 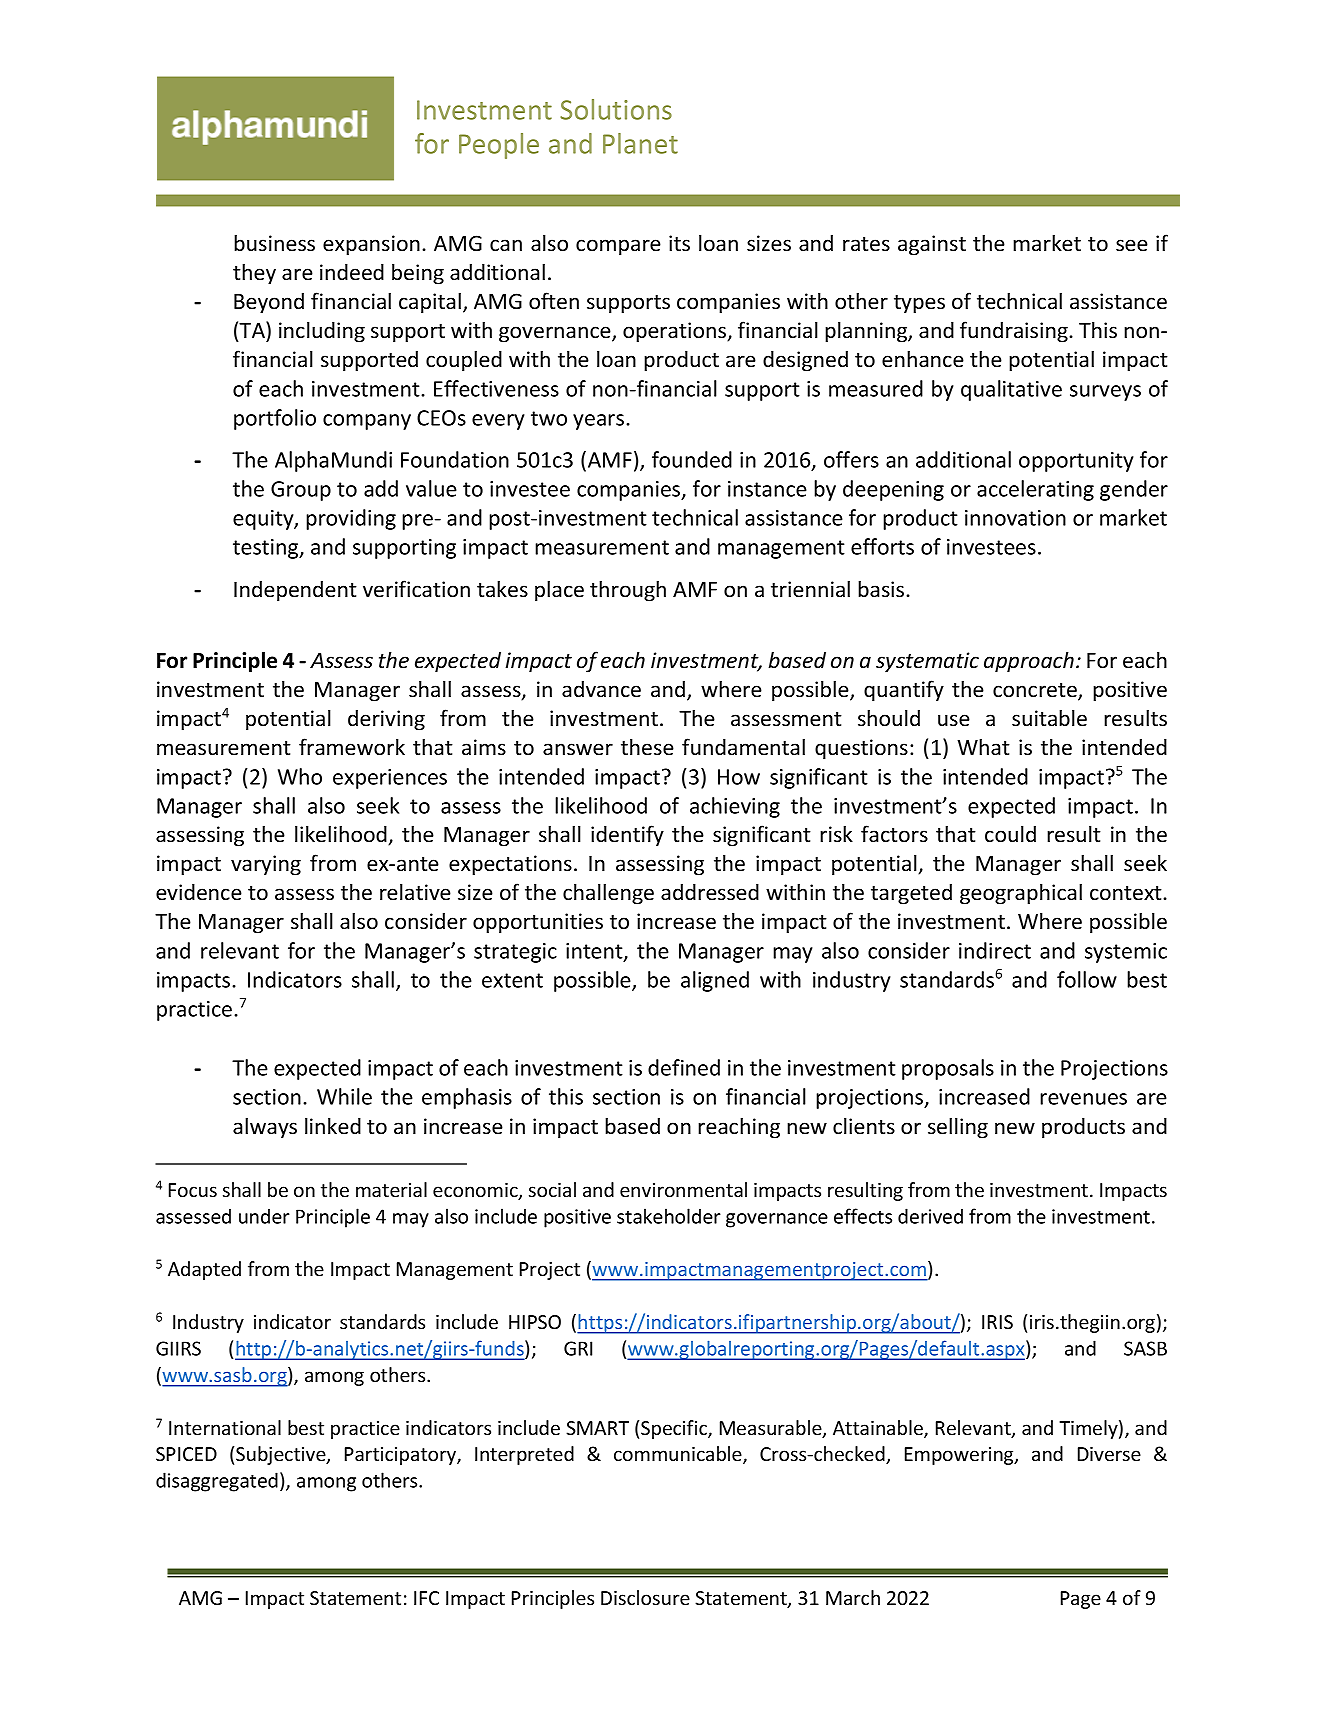 I want to click on business, so click(x=274, y=243).
